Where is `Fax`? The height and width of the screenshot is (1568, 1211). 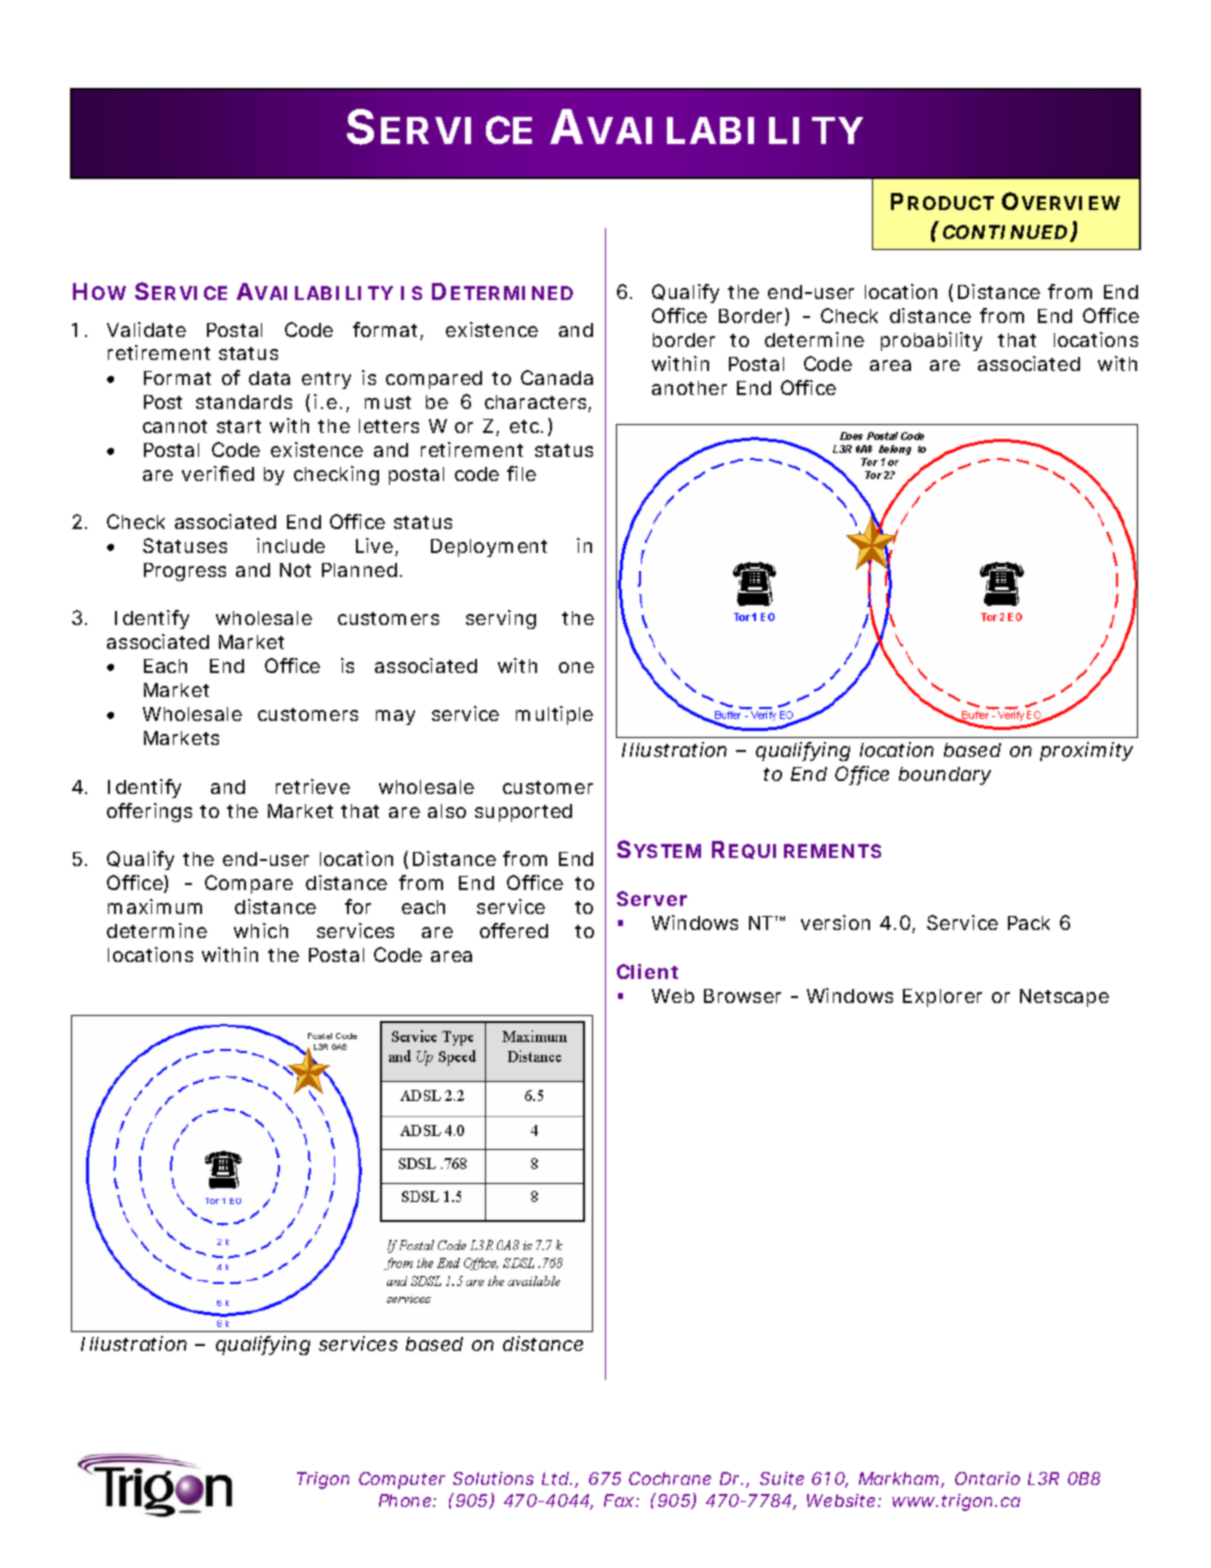
Fax is located at coordinates (619, 1500).
